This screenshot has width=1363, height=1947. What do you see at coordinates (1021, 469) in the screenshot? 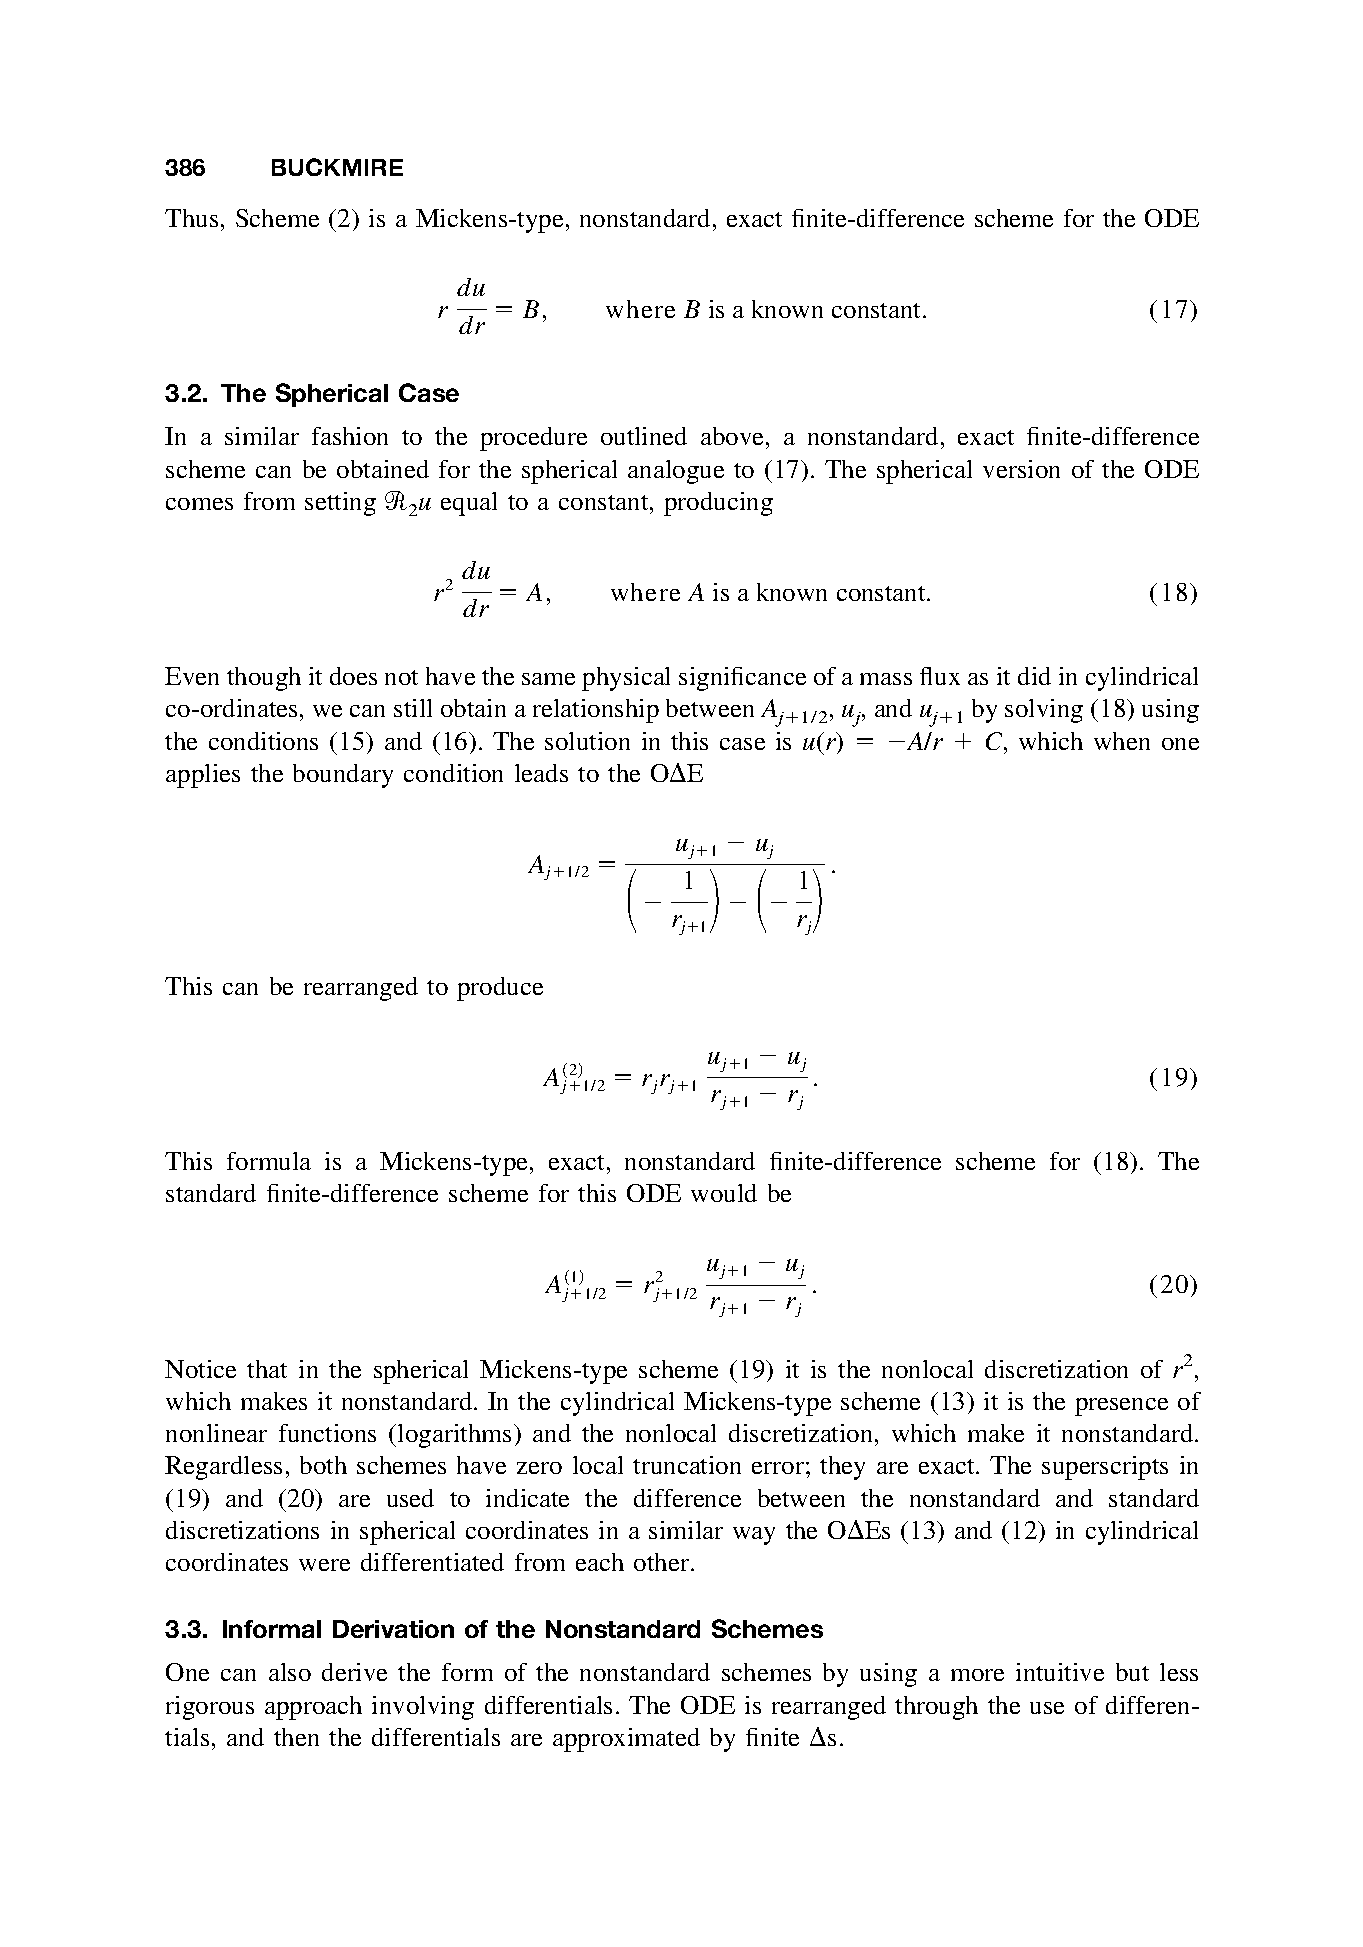
I see `version` at bounding box center [1021, 469].
